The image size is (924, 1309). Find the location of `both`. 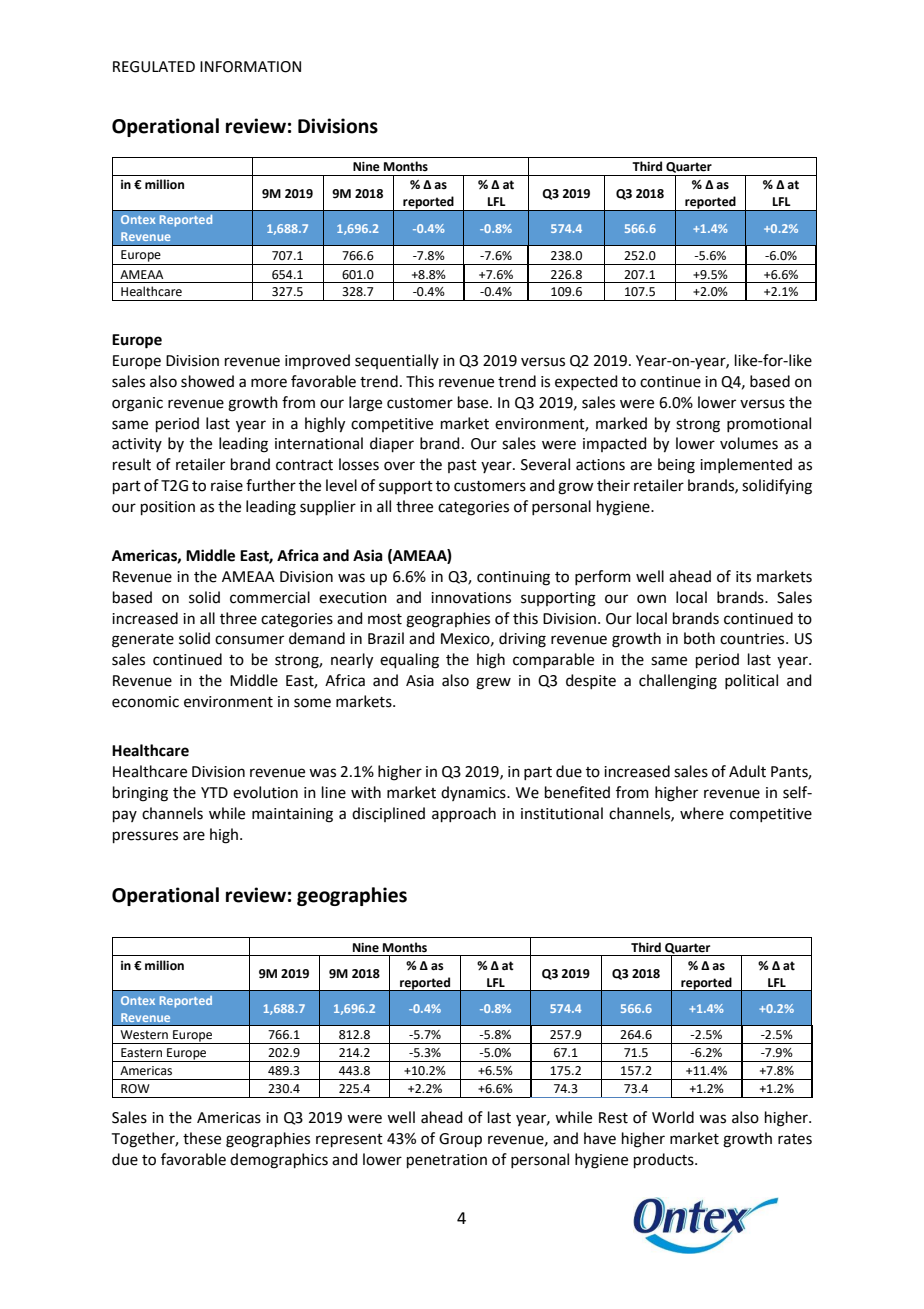

both is located at coordinates (699, 638).
